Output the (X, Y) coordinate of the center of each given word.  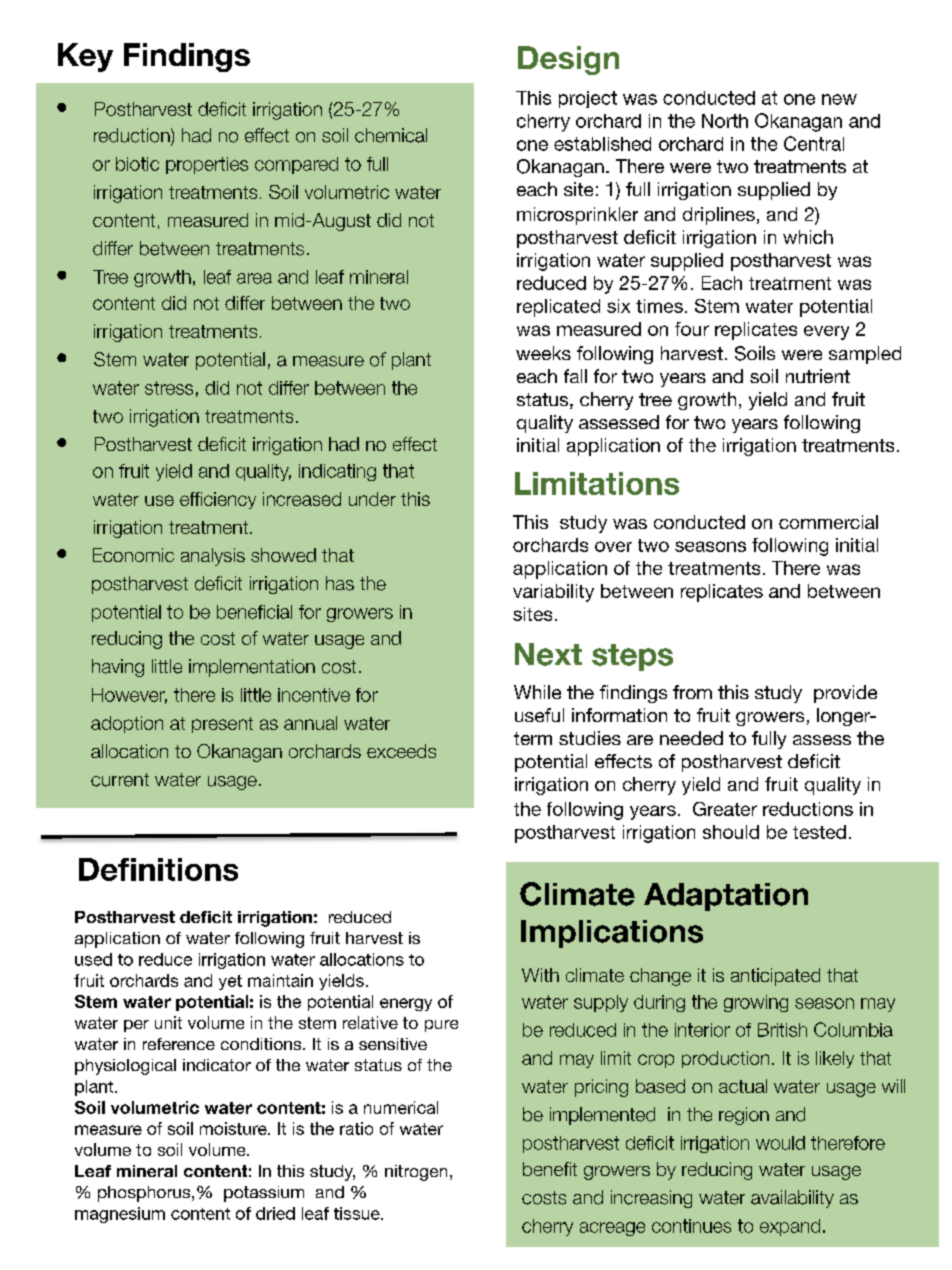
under (372, 499)
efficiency (218, 500)
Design (568, 60)
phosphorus (145, 1194)
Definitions (158, 869)
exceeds (401, 751)
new (839, 99)
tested (819, 832)
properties (207, 165)
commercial (828, 522)
